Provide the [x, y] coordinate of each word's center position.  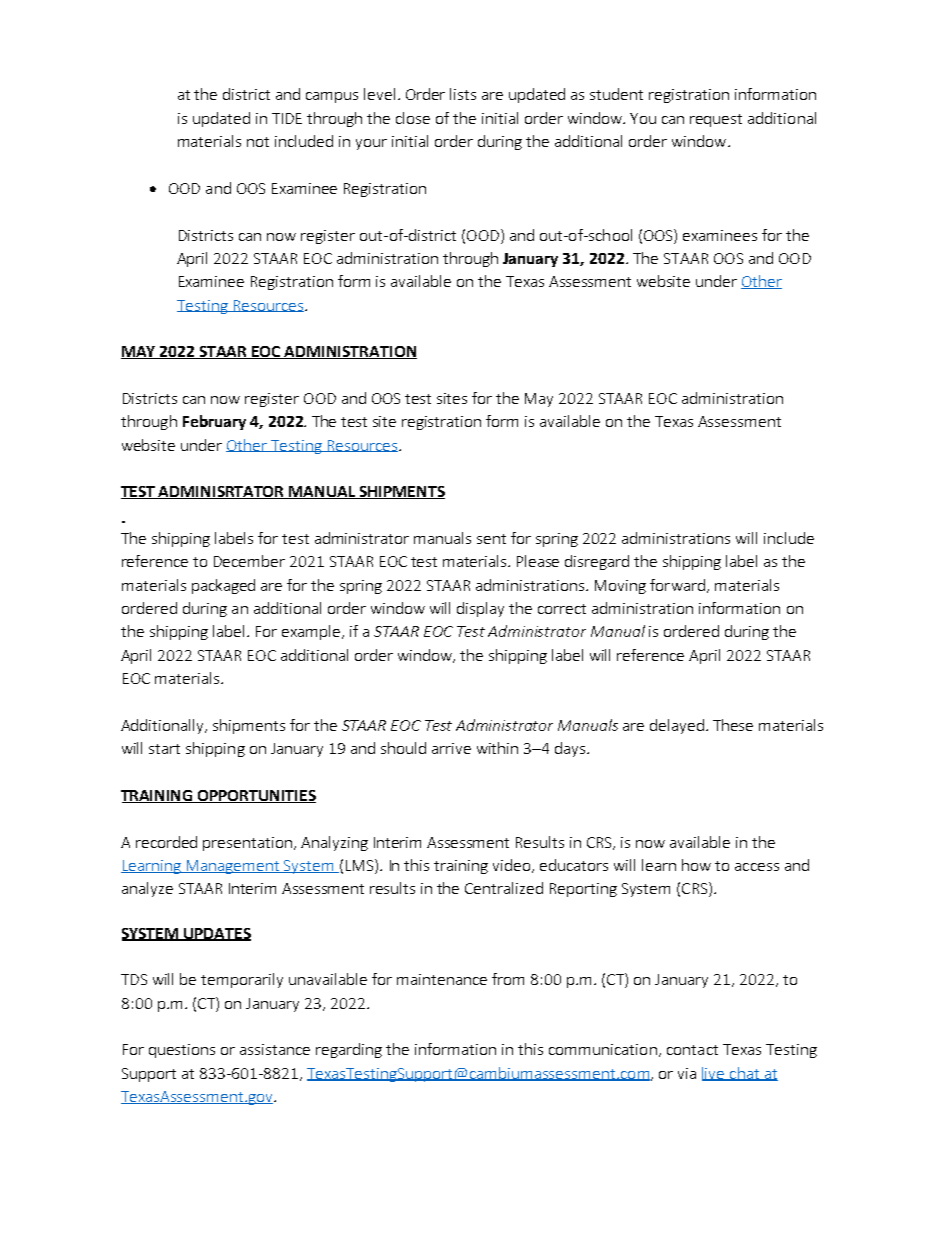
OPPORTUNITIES [256, 796]
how [696, 865]
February [214, 422]
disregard [597, 562]
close [413, 118]
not [258, 142]
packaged [223, 586]
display [480, 609]
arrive [451, 748]
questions [182, 1051]
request [716, 120]
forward [677, 585]
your [371, 144]
